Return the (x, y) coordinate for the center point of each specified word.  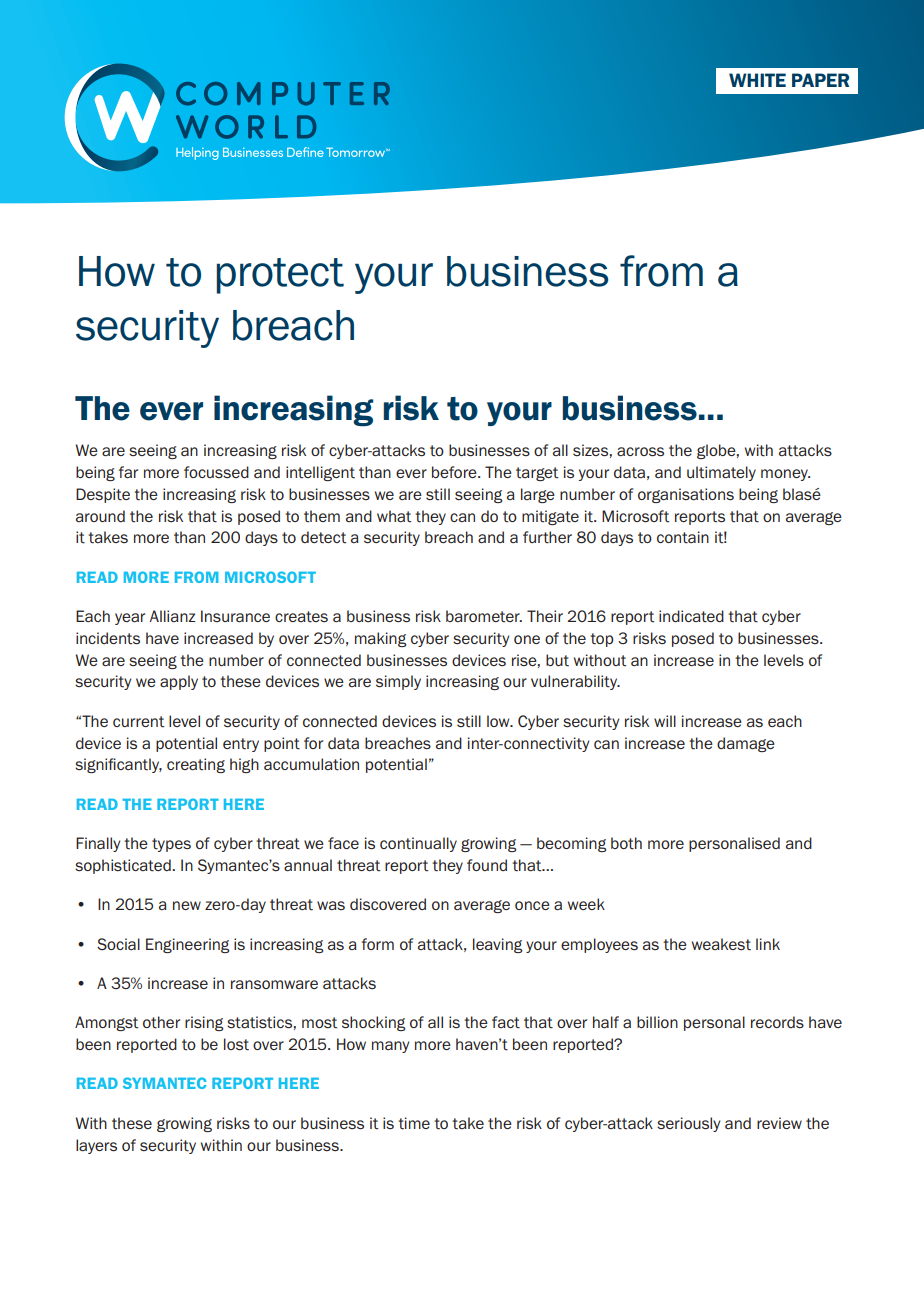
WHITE (757, 80)
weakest (721, 944)
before (455, 472)
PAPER (820, 80)
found (487, 865)
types (171, 845)
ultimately (721, 473)
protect (280, 276)
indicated (691, 616)
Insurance (235, 616)
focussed (216, 472)
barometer (484, 616)
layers (96, 1146)
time (414, 1123)
